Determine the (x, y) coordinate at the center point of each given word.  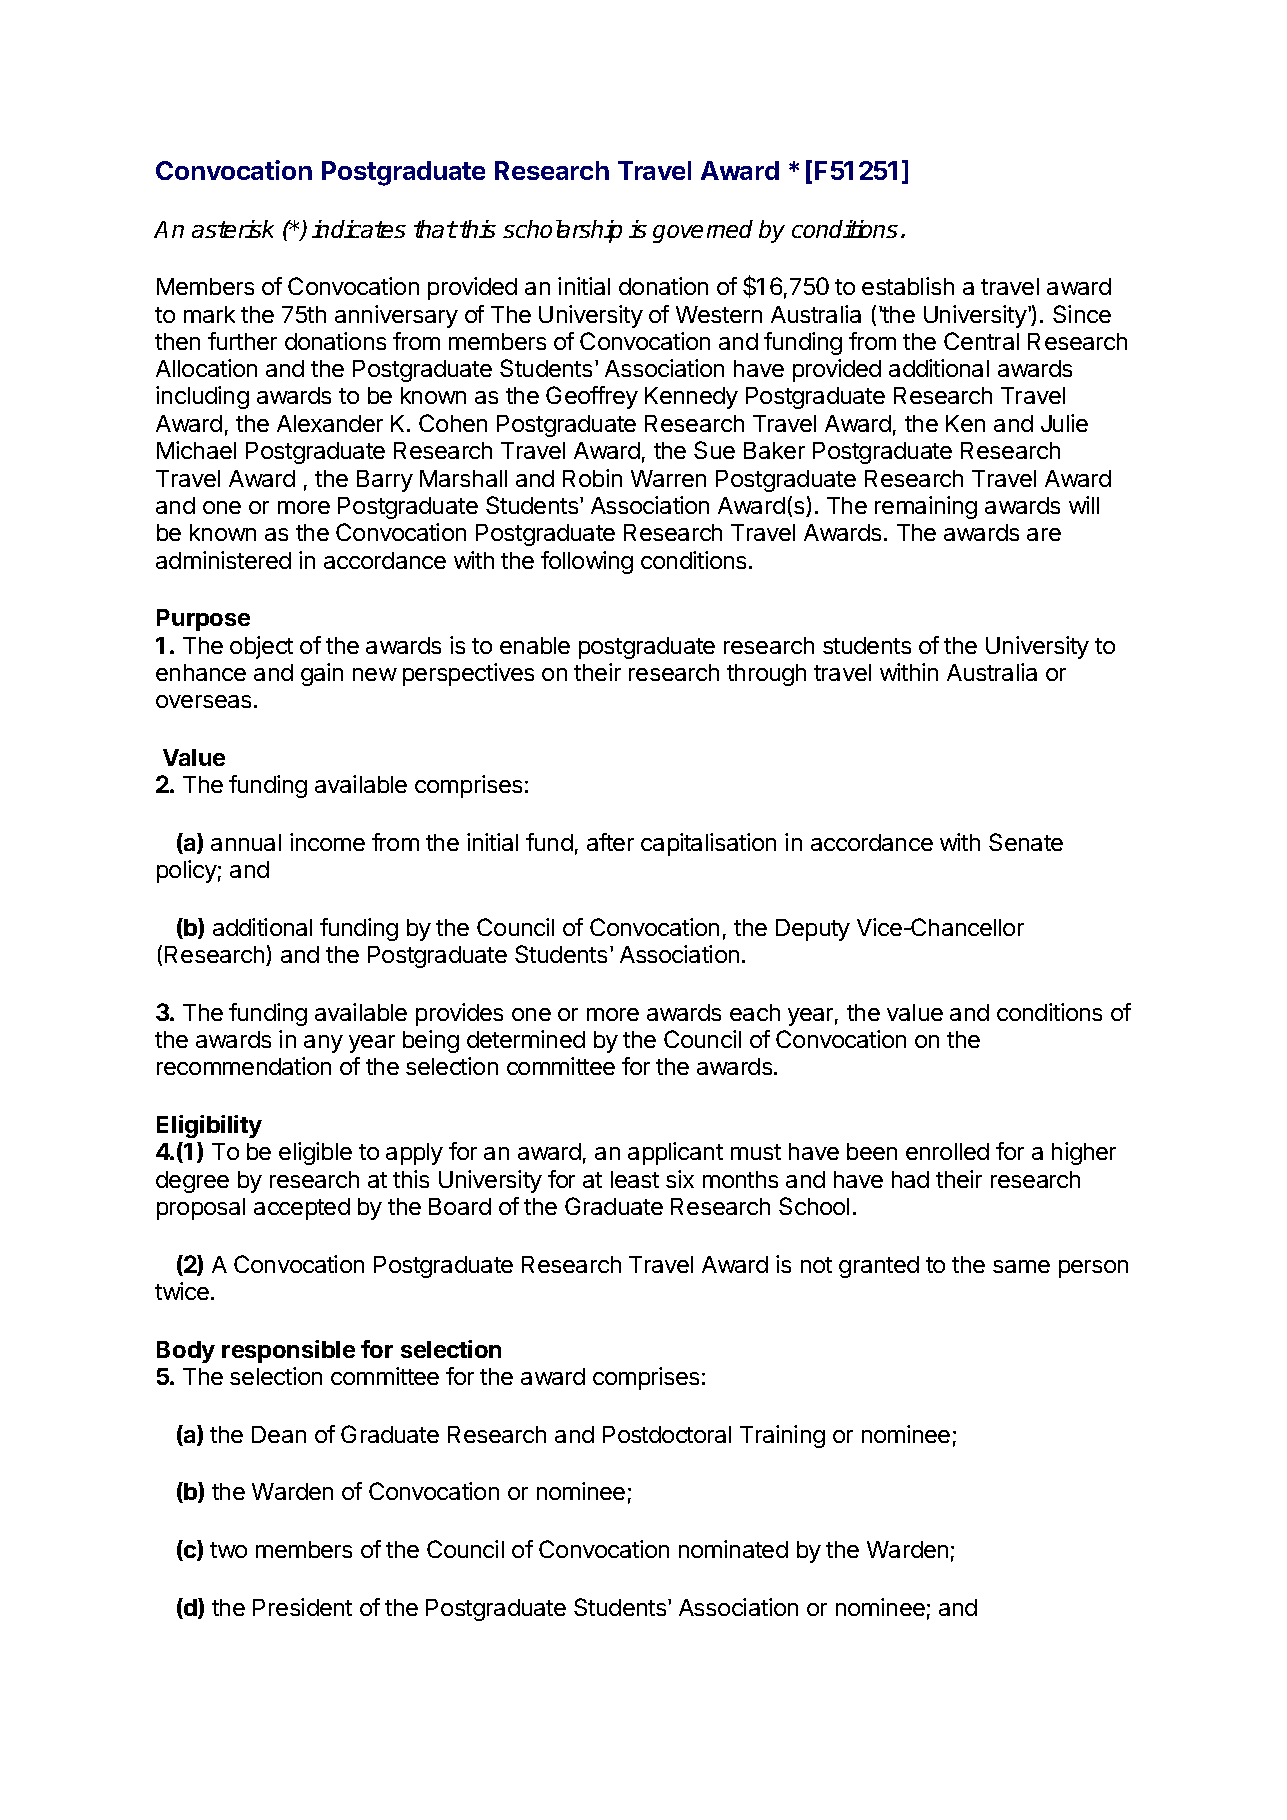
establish (908, 286)
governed (703, 231)
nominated (733, 1549)
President (302, 1607)
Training (782, 1436)
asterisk (233, 229)
